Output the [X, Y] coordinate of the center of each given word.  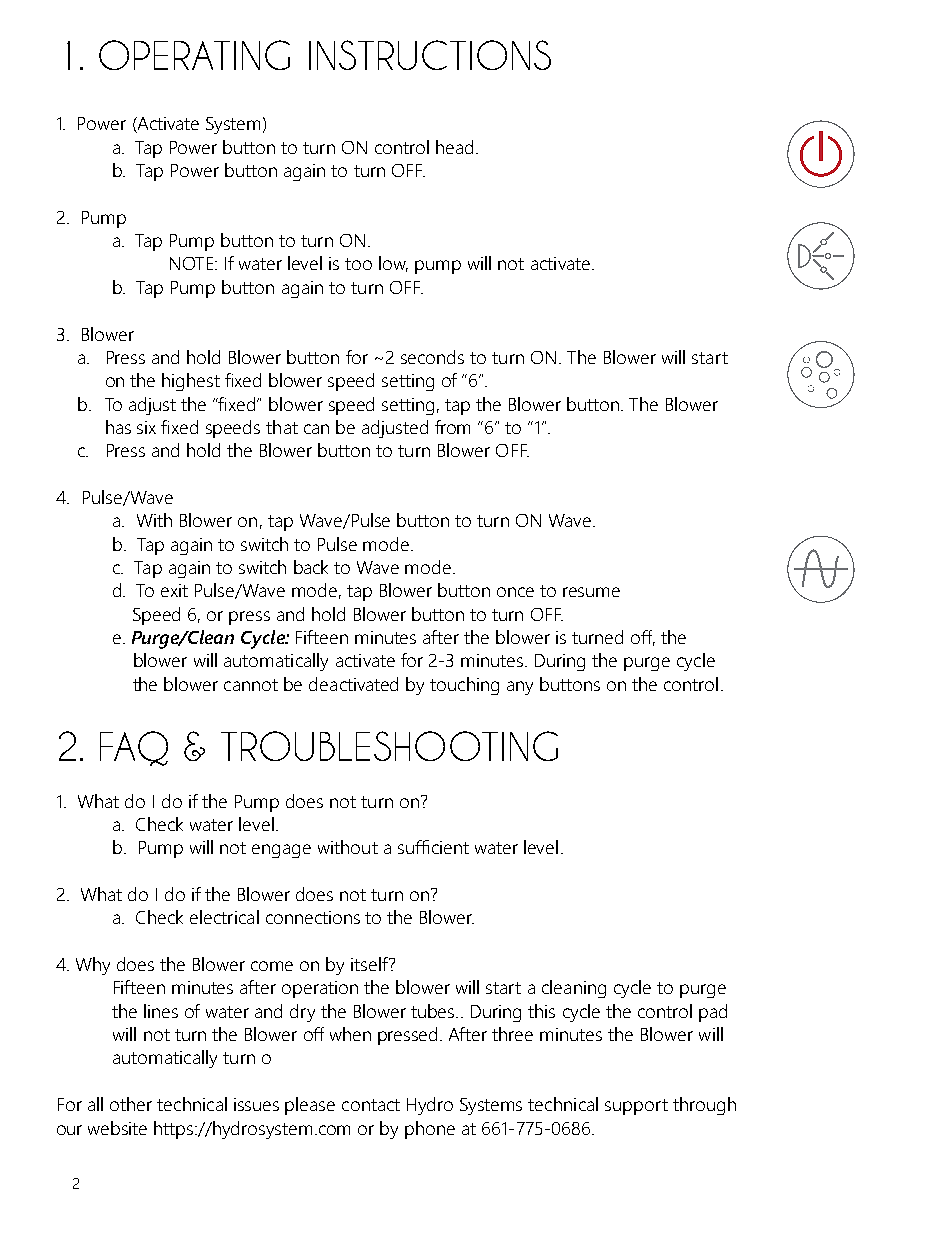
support [636, 1107]
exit [174, 590]
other [131, 1104]
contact [371, 1105]
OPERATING [194, 55]
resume [591, 592]
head [454, 147]
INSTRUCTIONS [430, 55]
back [311, 567]
